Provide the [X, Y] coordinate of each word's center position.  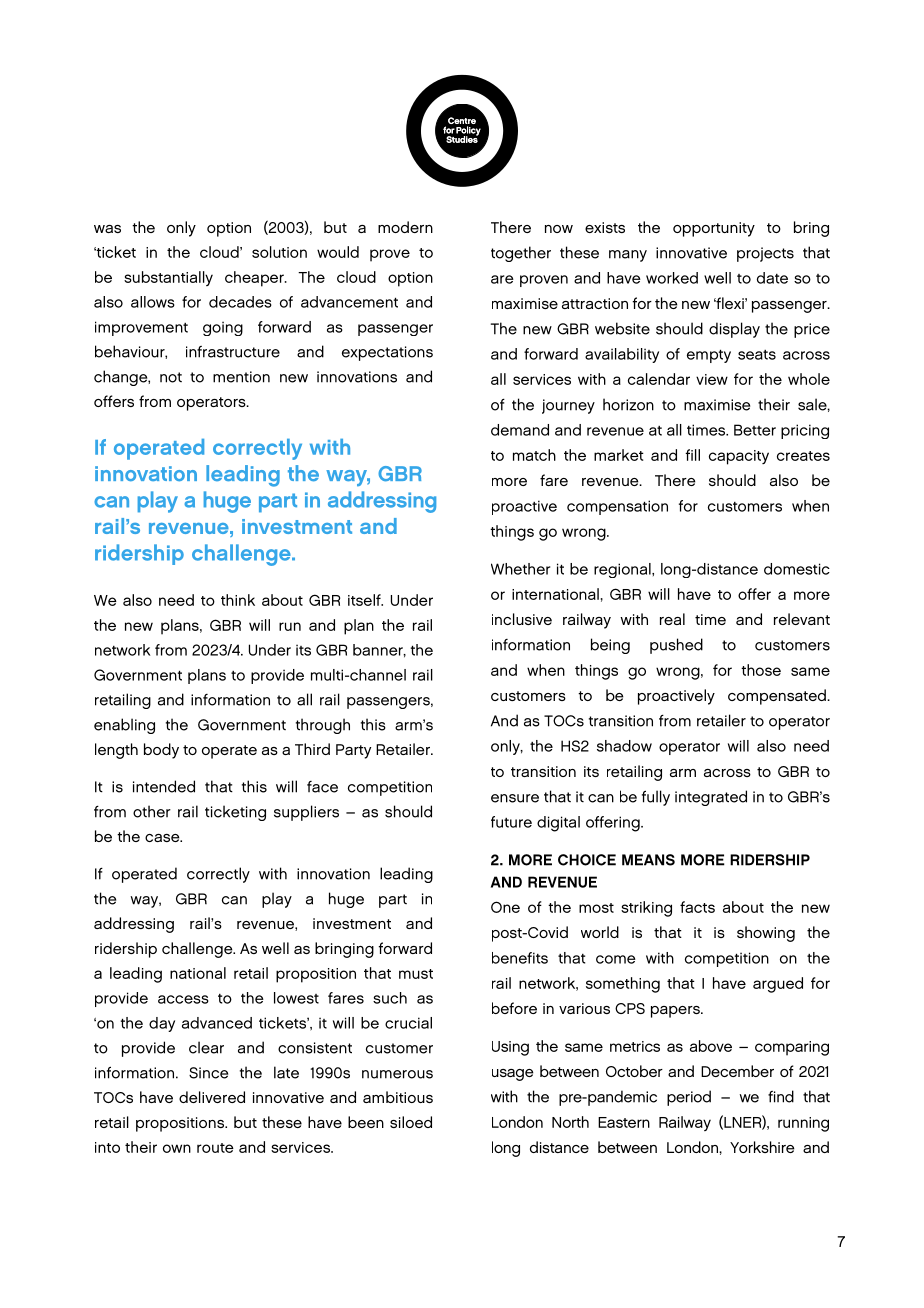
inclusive [522, 619]
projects [765, 254]
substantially [168, 278]
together [521, 254]
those [761, 670]
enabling [124, 726]
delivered [212, 1097]
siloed [411, 1122]
